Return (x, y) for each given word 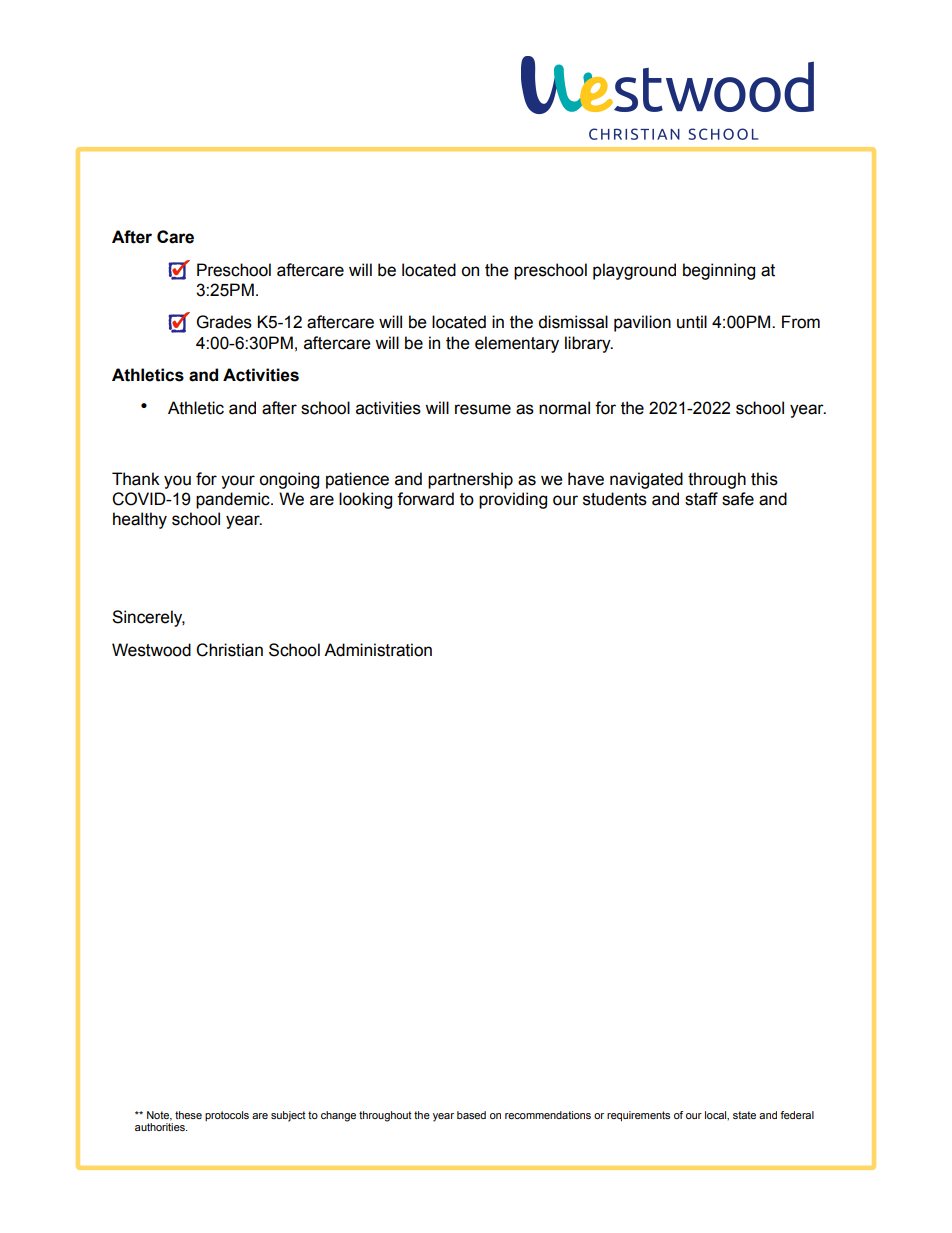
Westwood (151, 650)
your (238, 482)
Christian (229, 650)
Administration (378, 650)
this (764, 479)
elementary (517, 344)
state (744, 1115)
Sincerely (148, 618)
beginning (719, 271)
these (188, 1115)
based (471, 1115)
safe (738, 499)
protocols (227, 1116)
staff (701, 499)
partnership (470, 480)
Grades (224, 322)
